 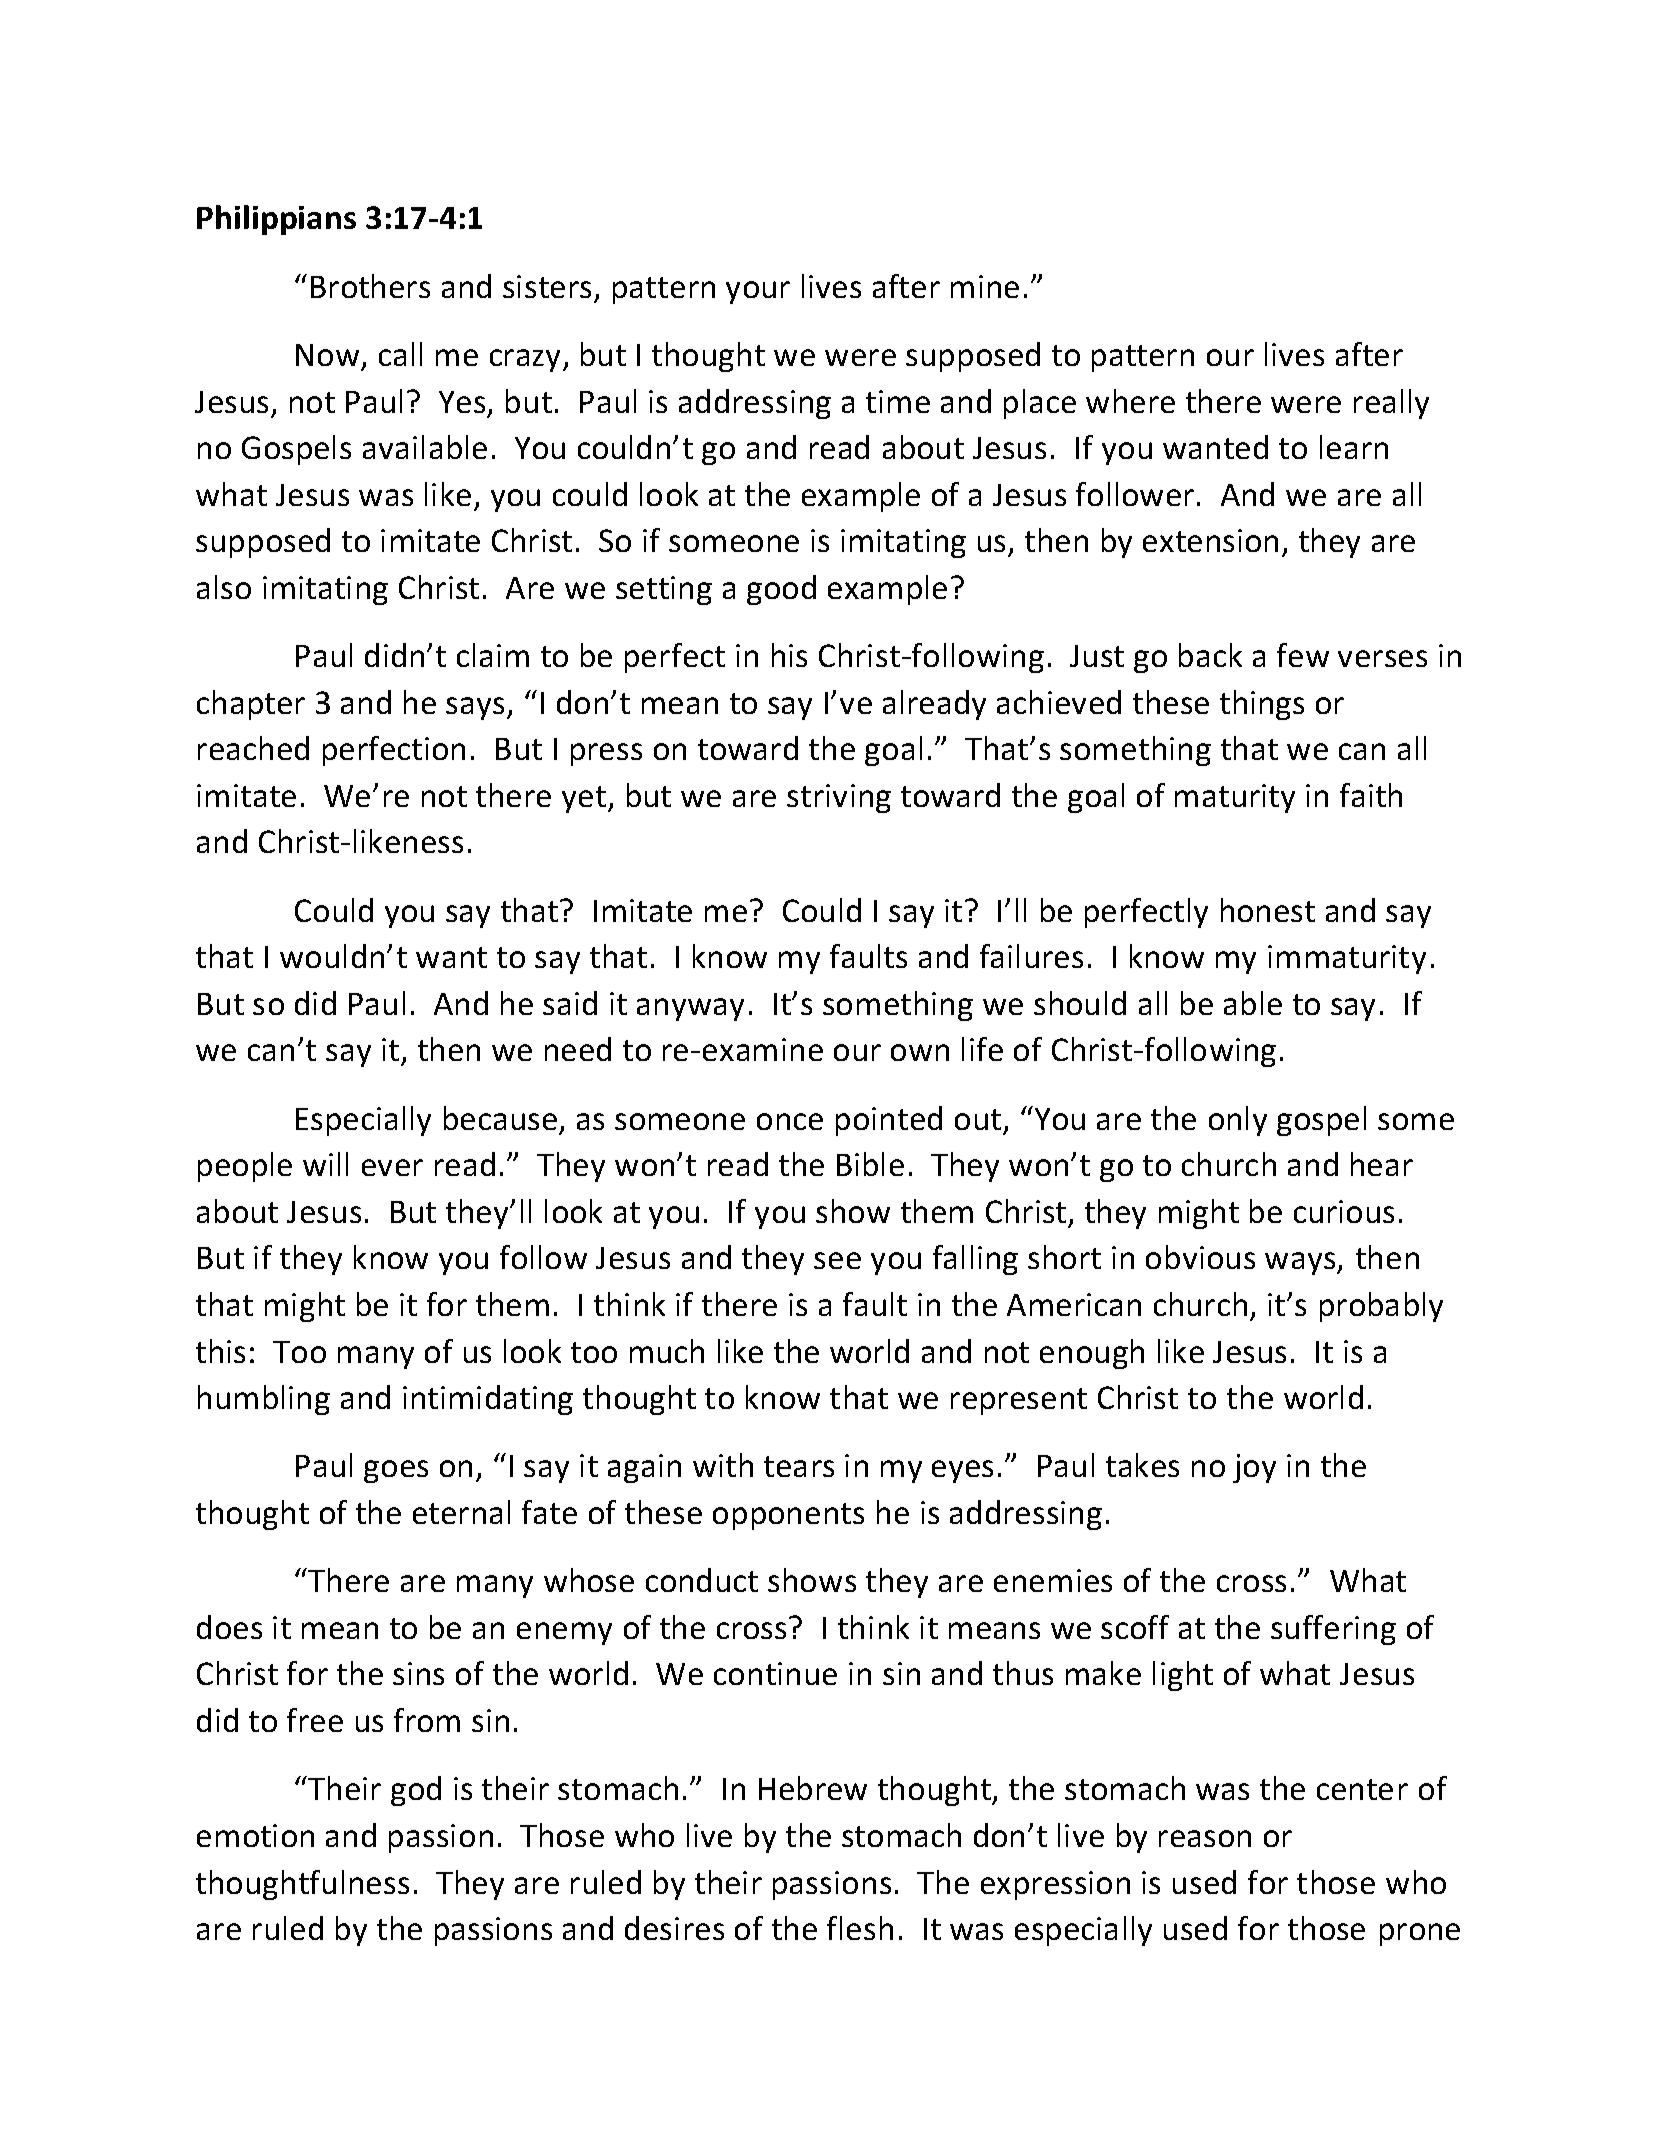 What do you see at coordinates (255, 1835) in the screenshot?
I see `emotion` at bounding box center [255, 1835].
